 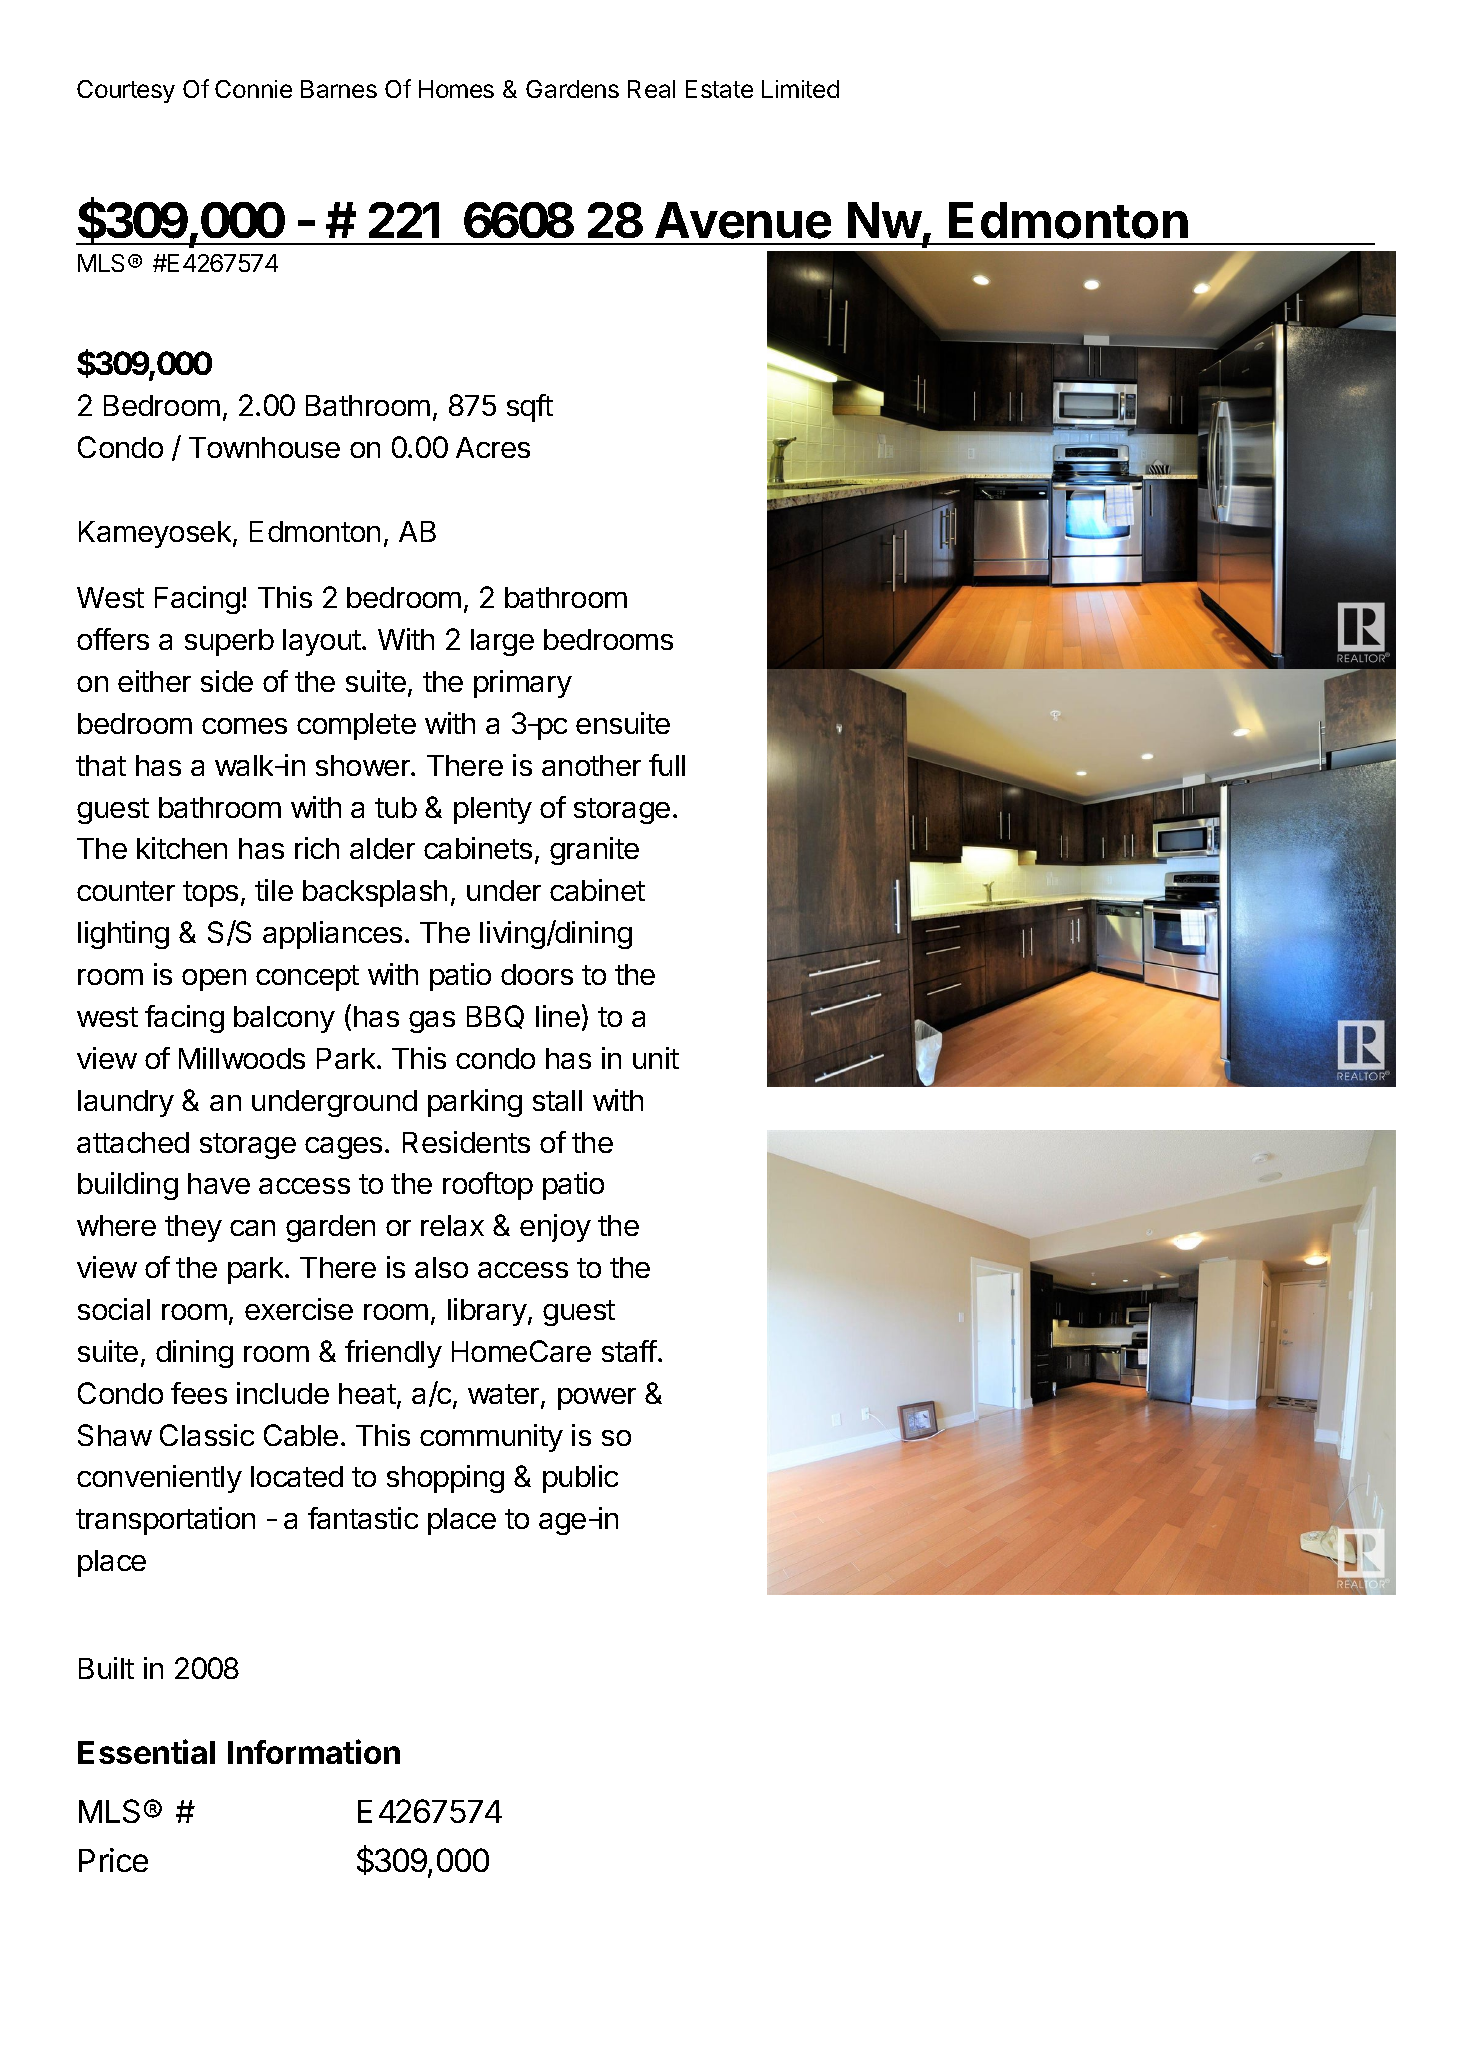 I want to click on public, so click(x=580, y=1479).
